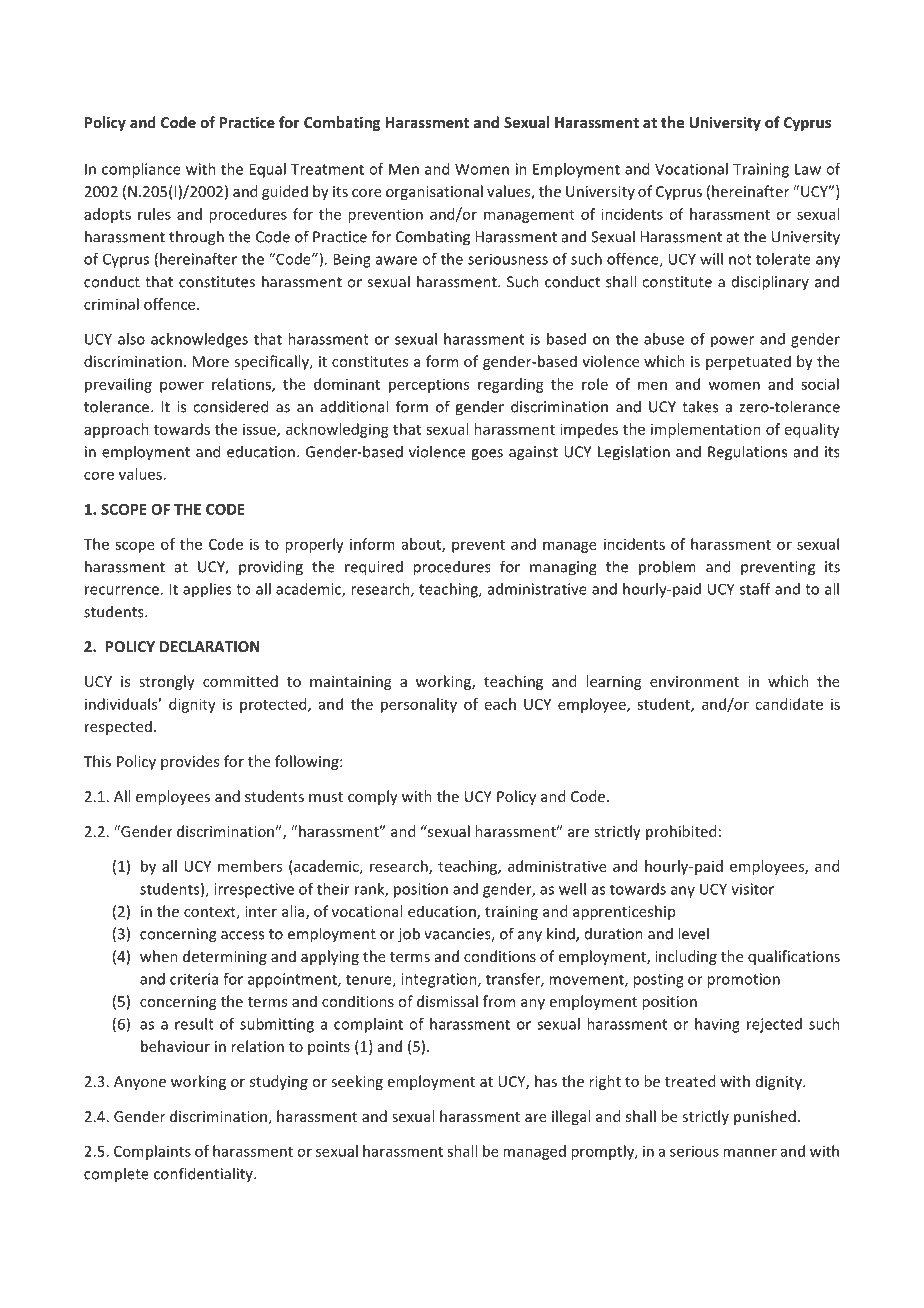  I want to click on applies, so click(207, 590).
